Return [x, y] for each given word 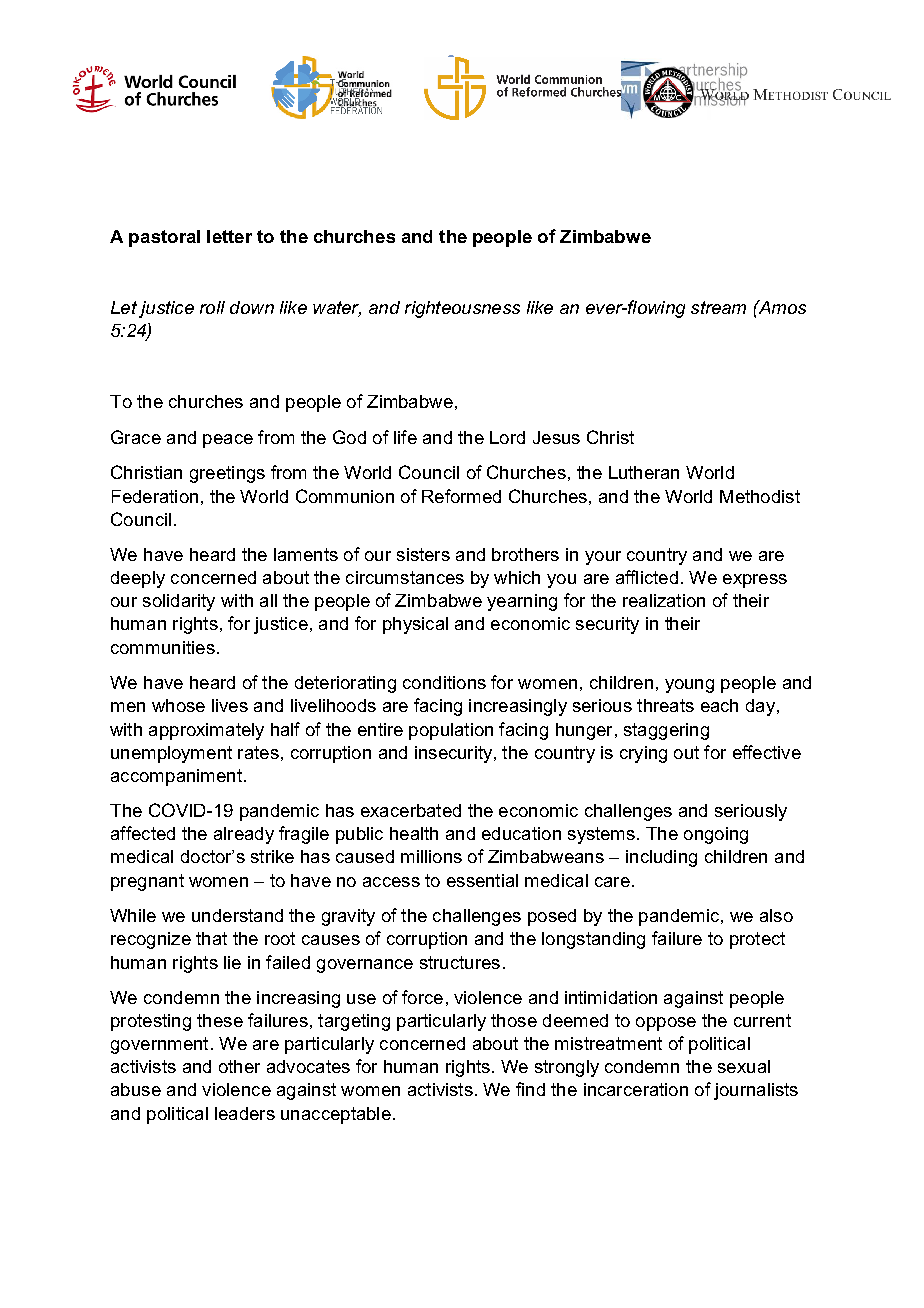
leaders [245, 1113]
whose [178, 705]
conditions [444, 682]
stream [718, 307]
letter [229, 236]
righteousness [462, 309]
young [689, 686]
